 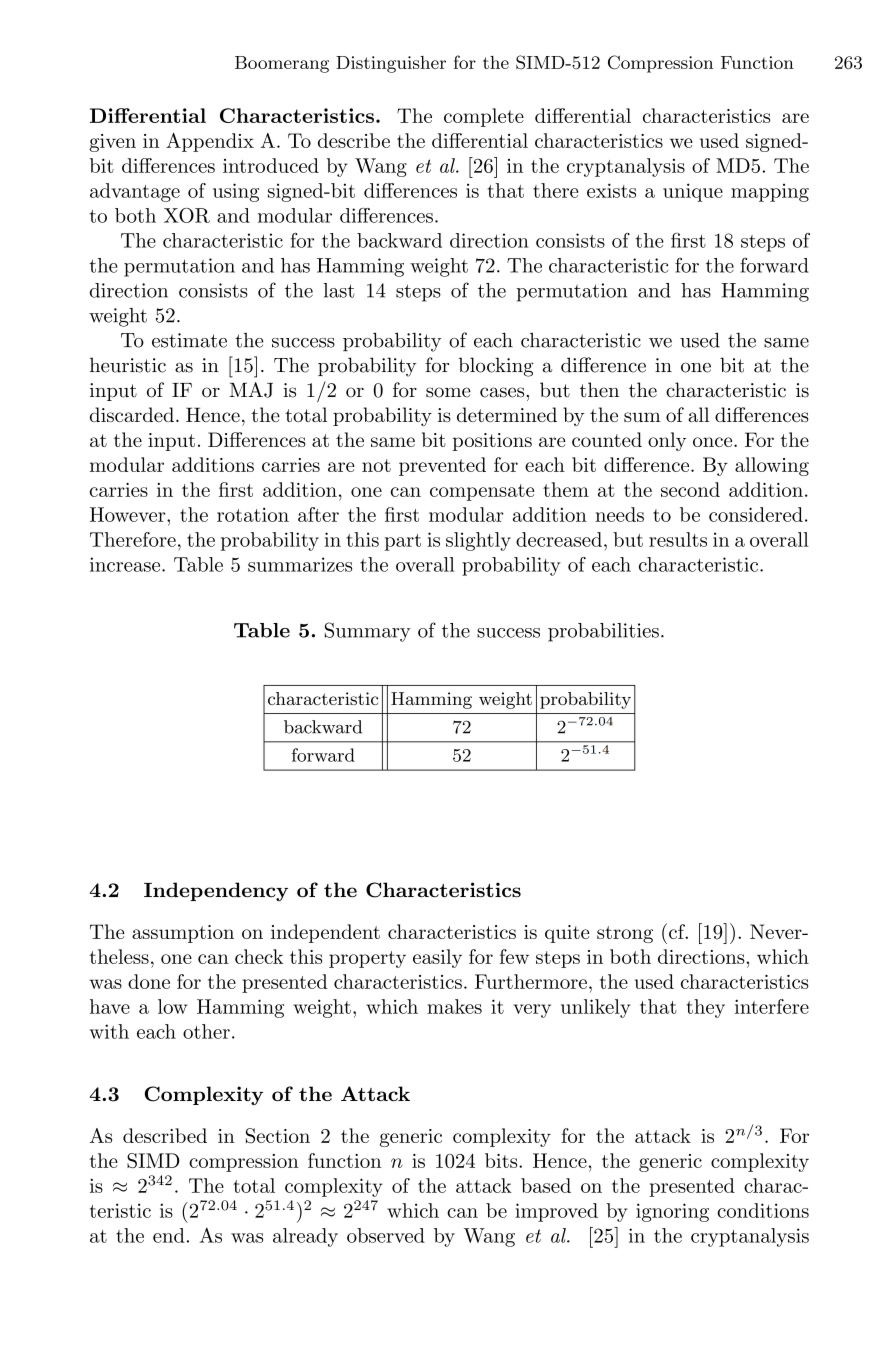 What do you see at coordinates (603, 632) in the screenshot?
I see `probabilities` at bounding box center [603, 632].
